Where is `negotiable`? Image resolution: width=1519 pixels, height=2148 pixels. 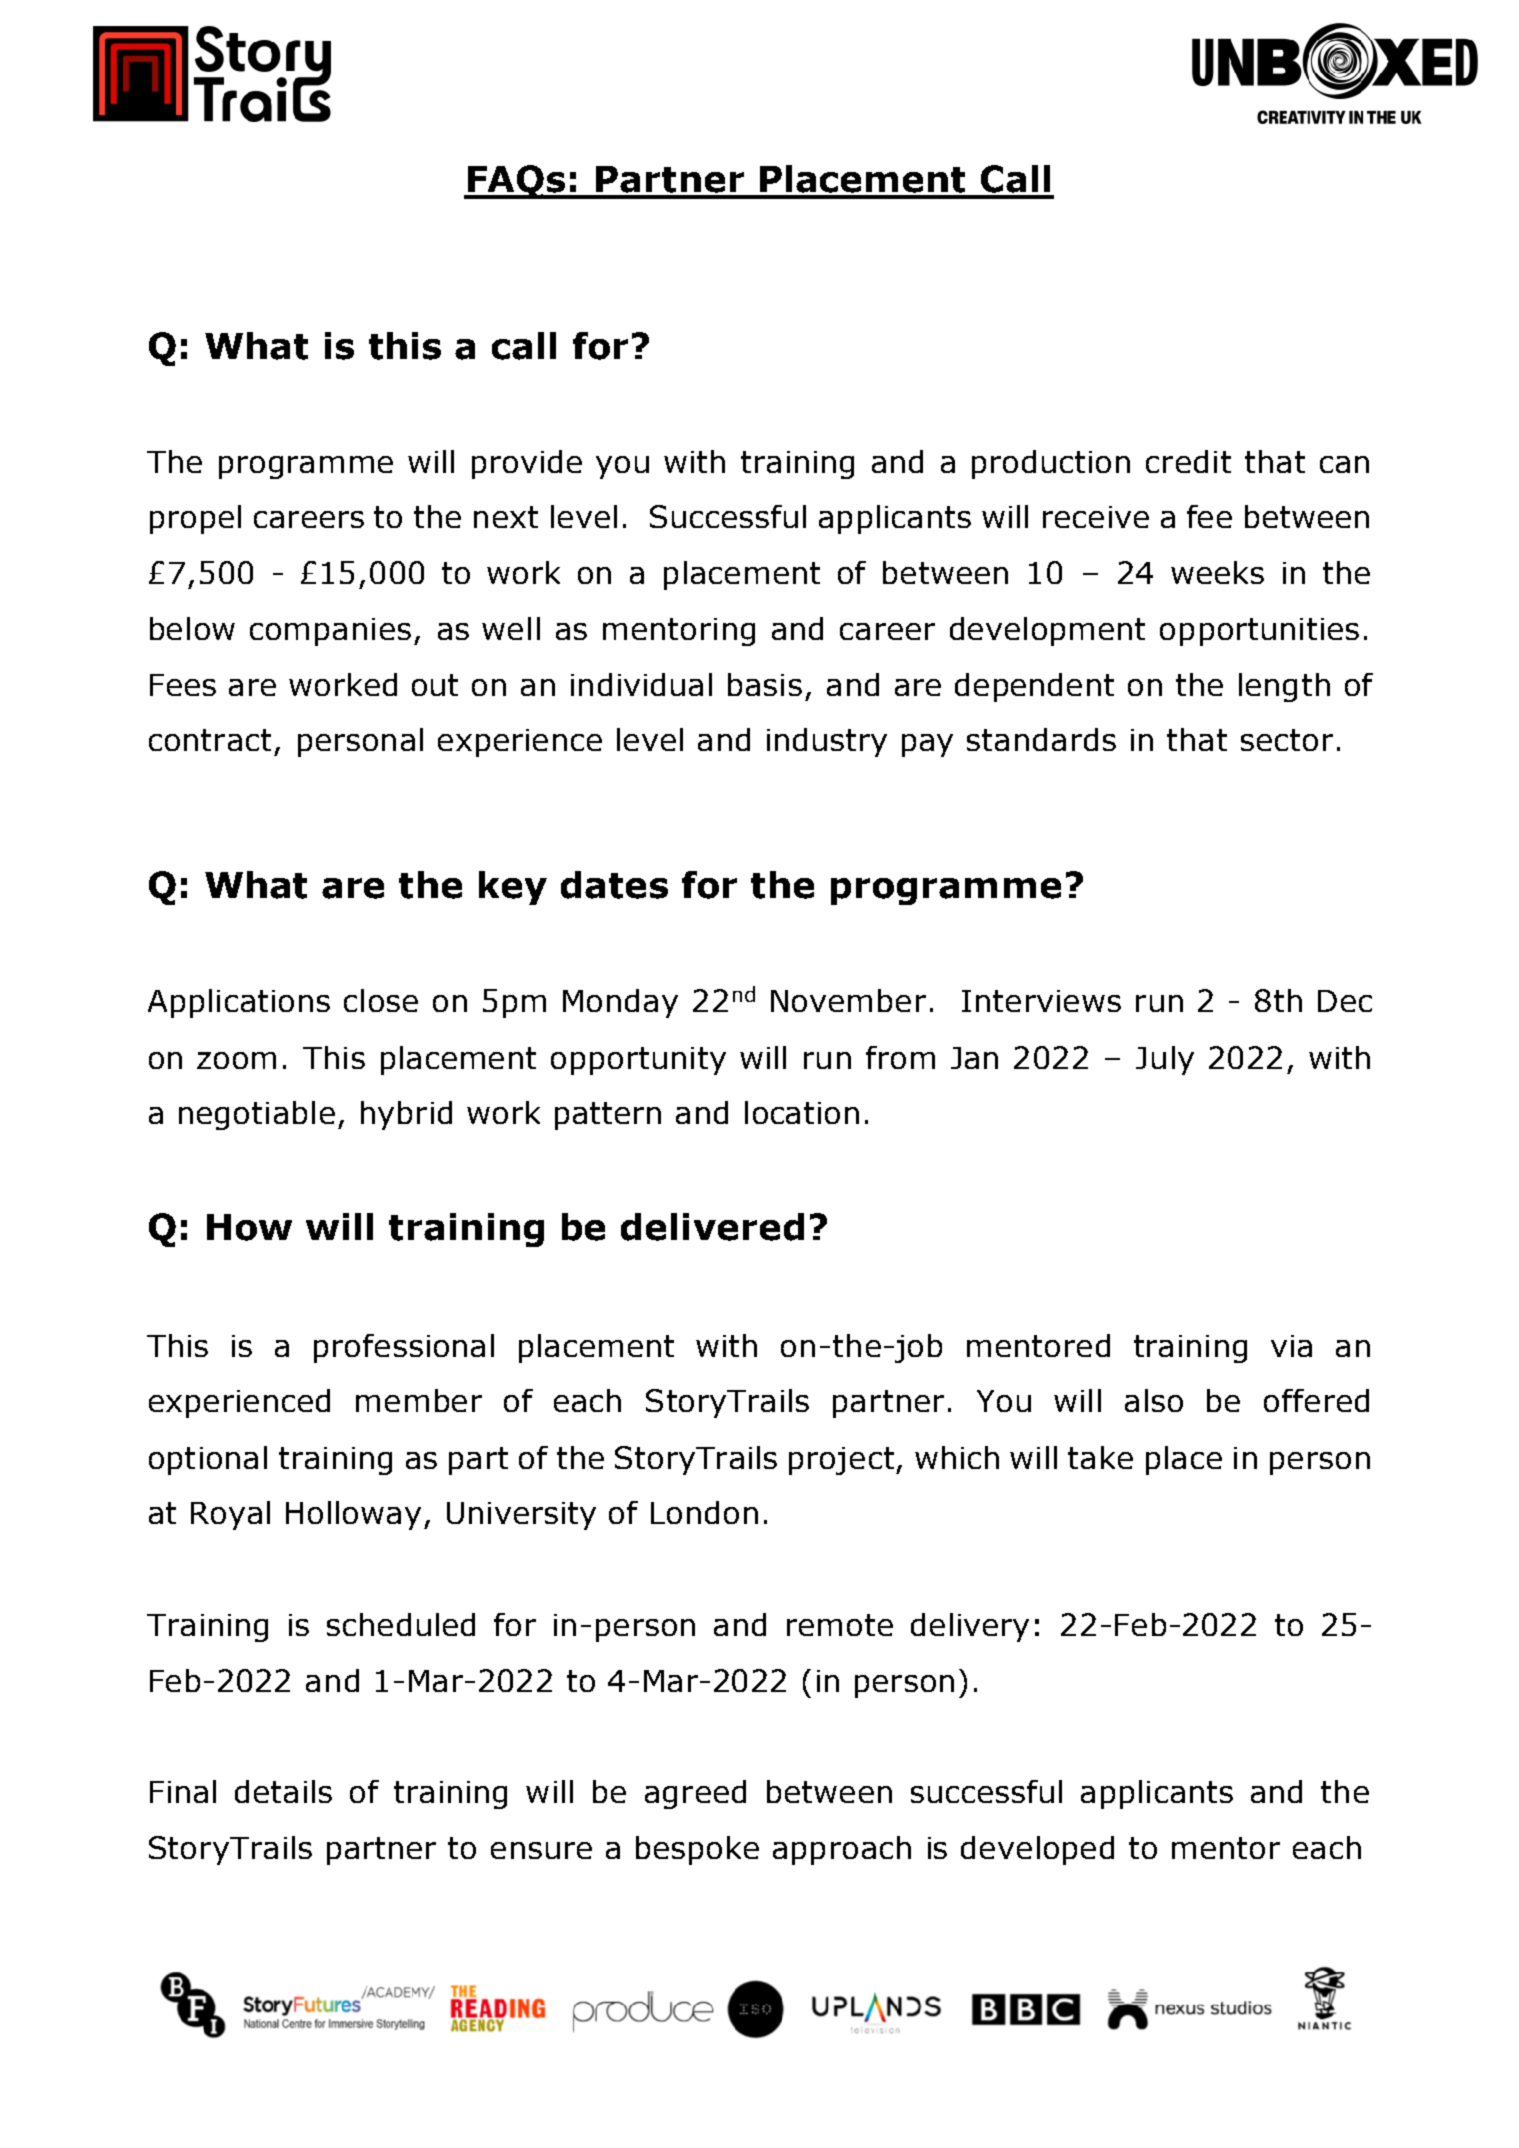
negotiable is located at coordinates (257, 1115).
